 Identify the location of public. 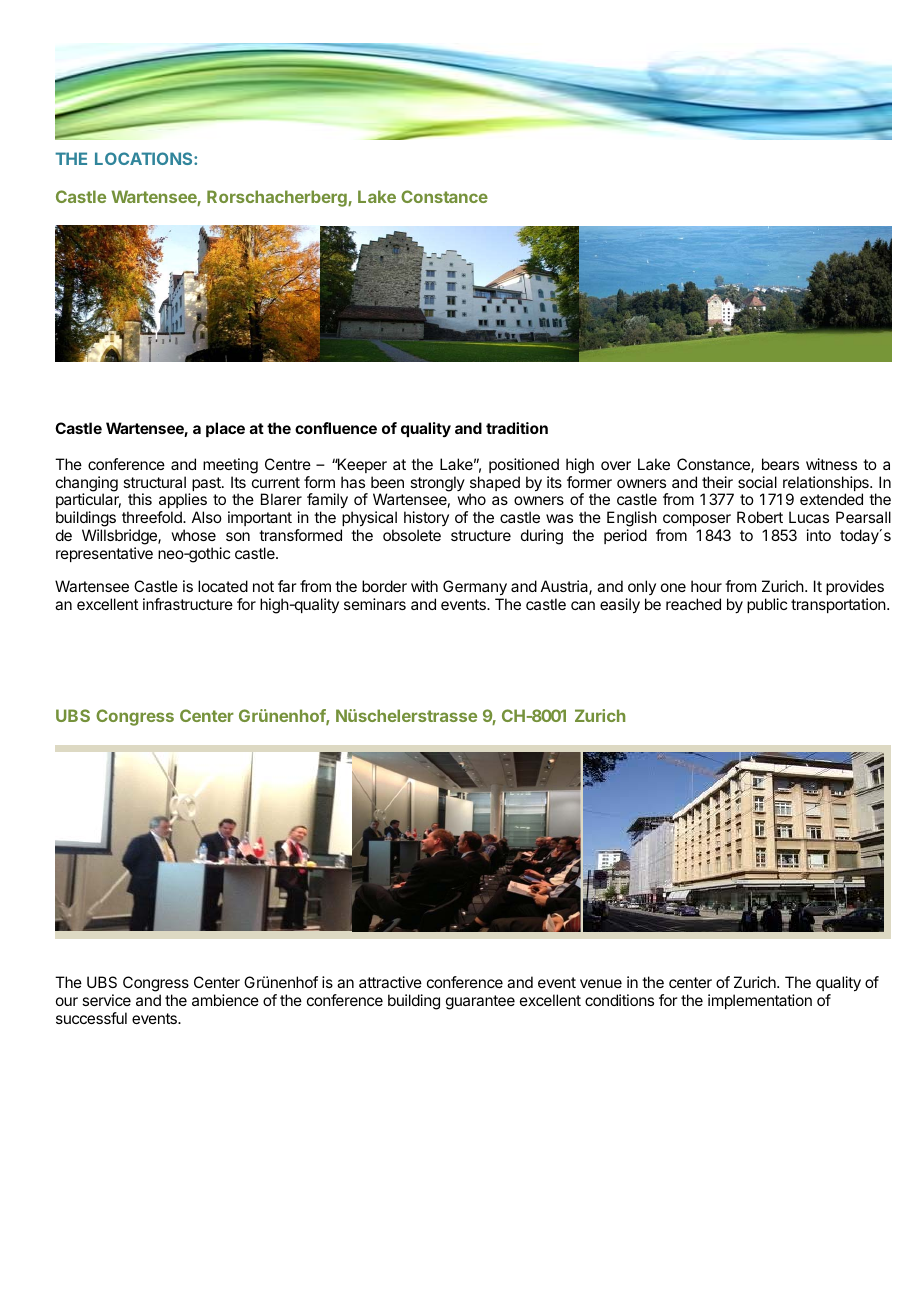
(767, 605).
